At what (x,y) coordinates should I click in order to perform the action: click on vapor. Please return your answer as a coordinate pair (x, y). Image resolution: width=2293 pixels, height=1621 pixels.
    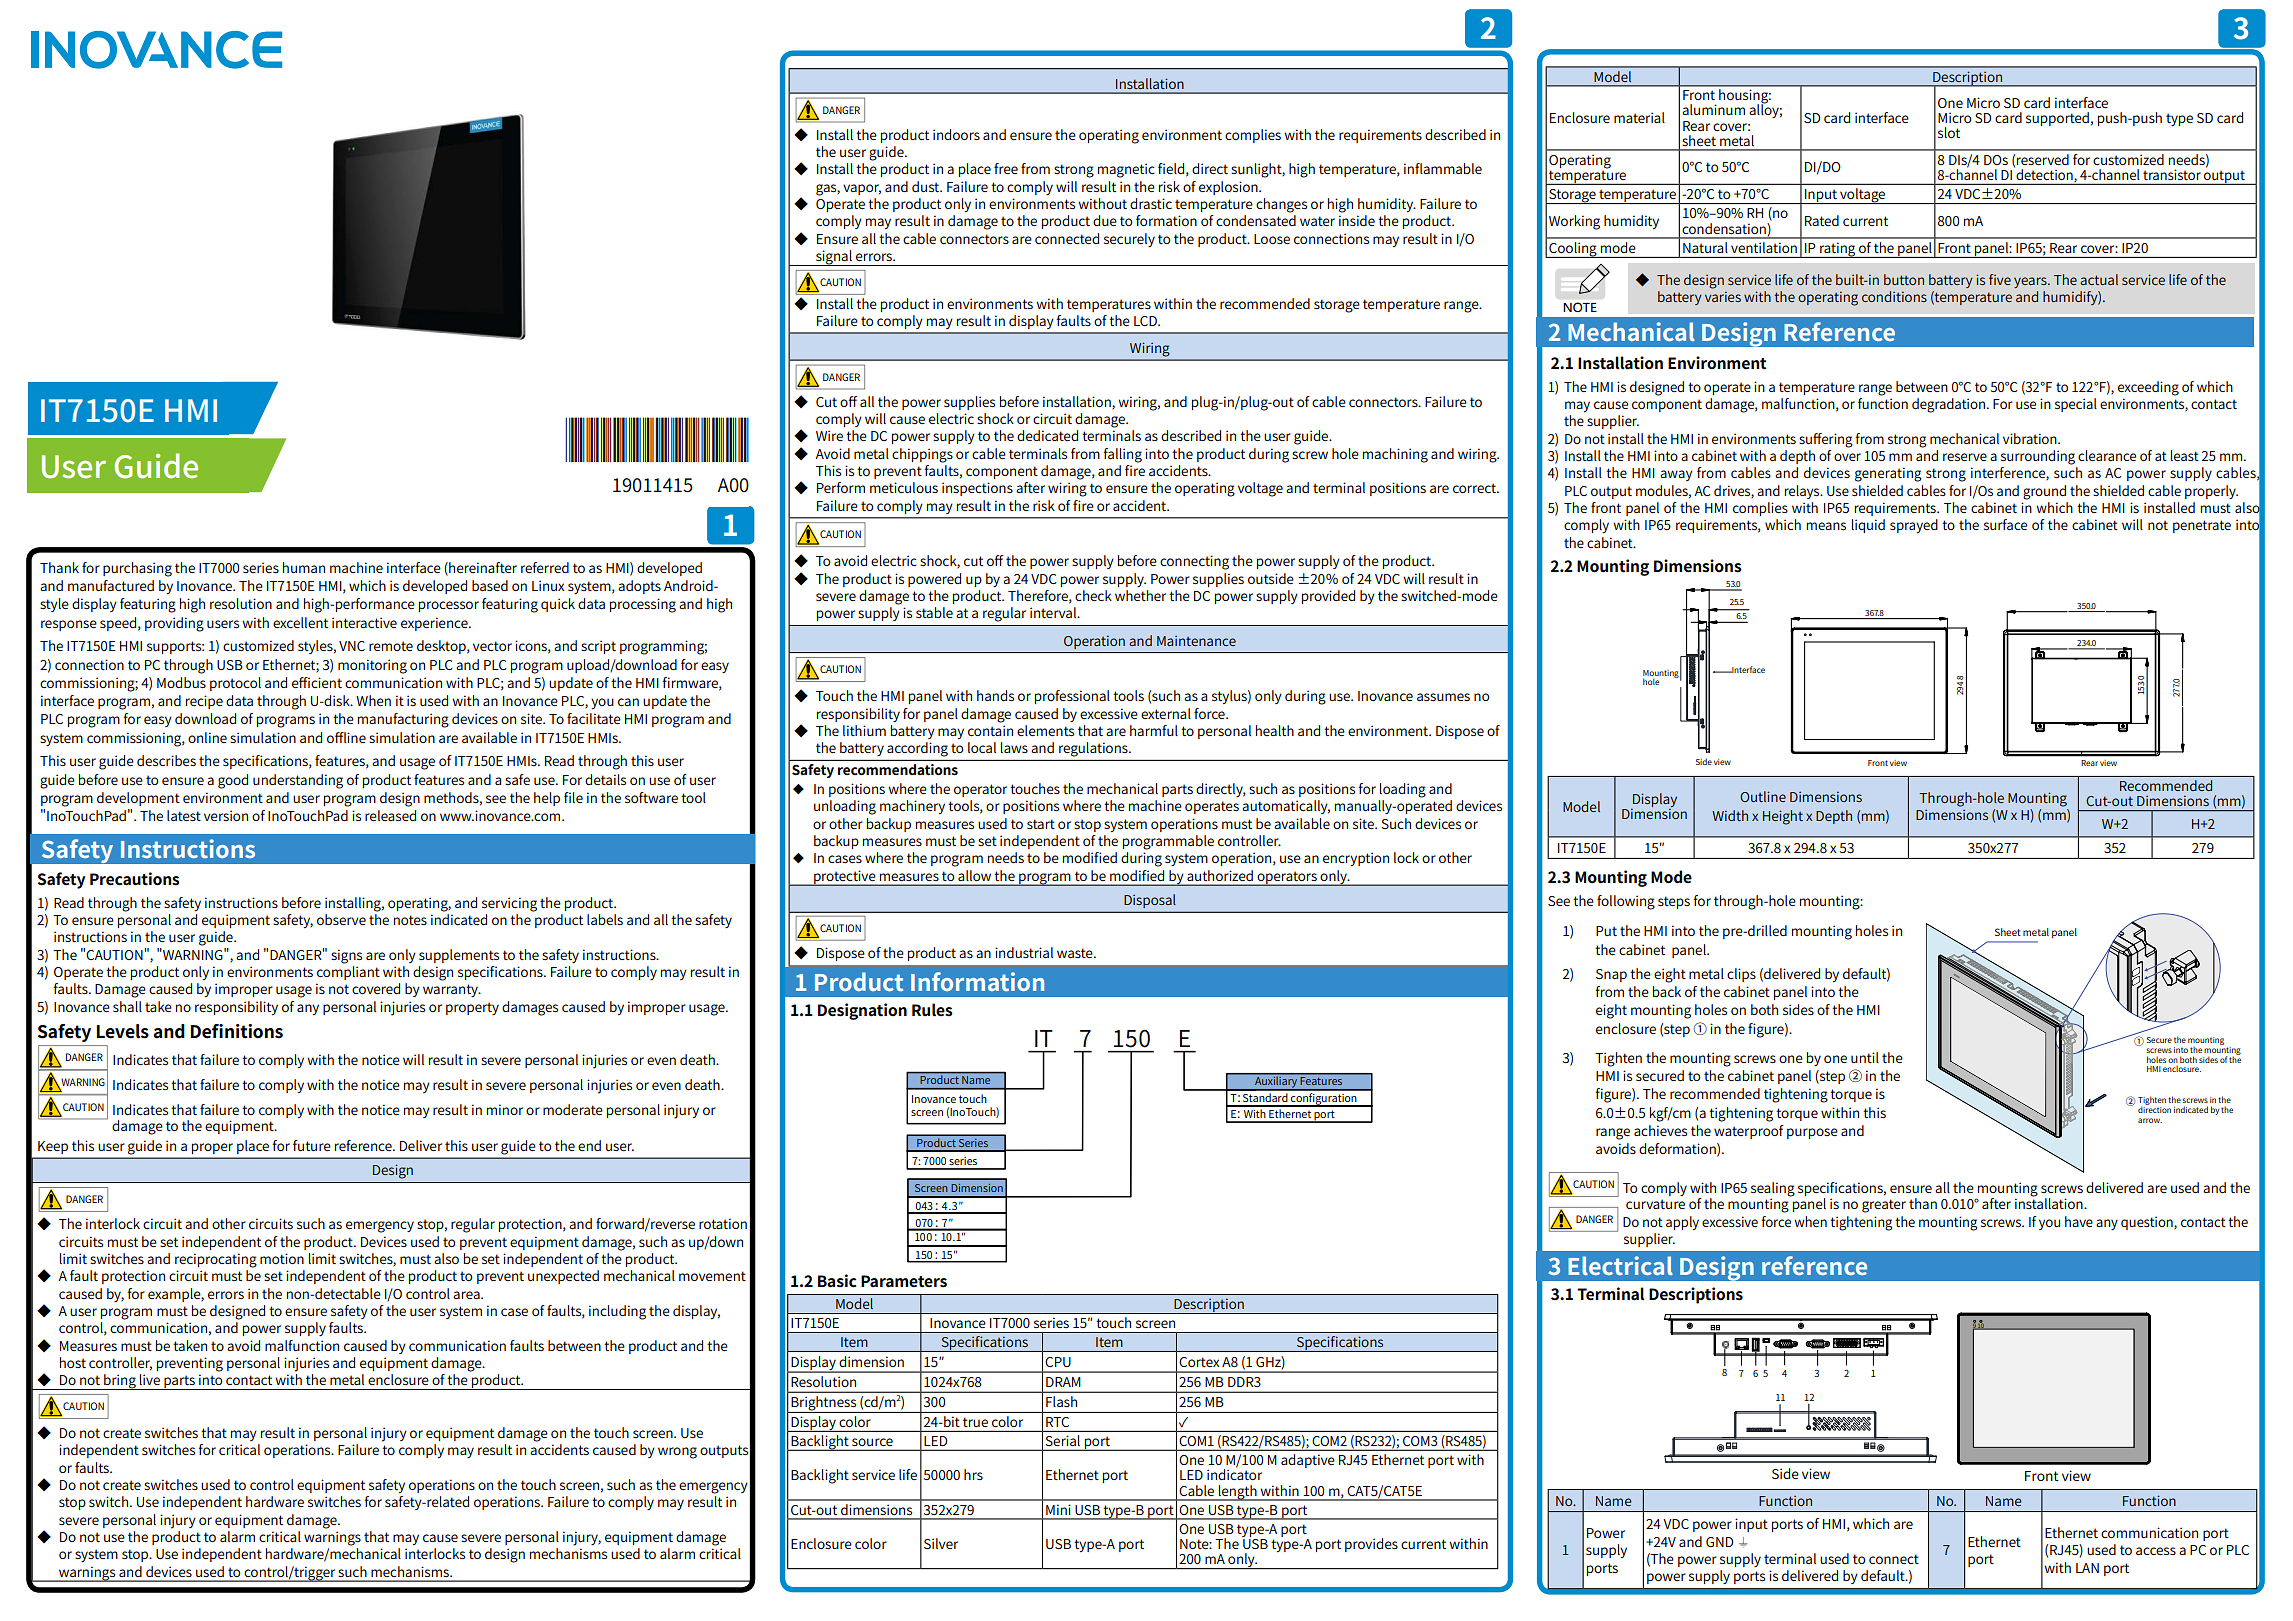
    Looking at the image, I should click on (862, 189).
